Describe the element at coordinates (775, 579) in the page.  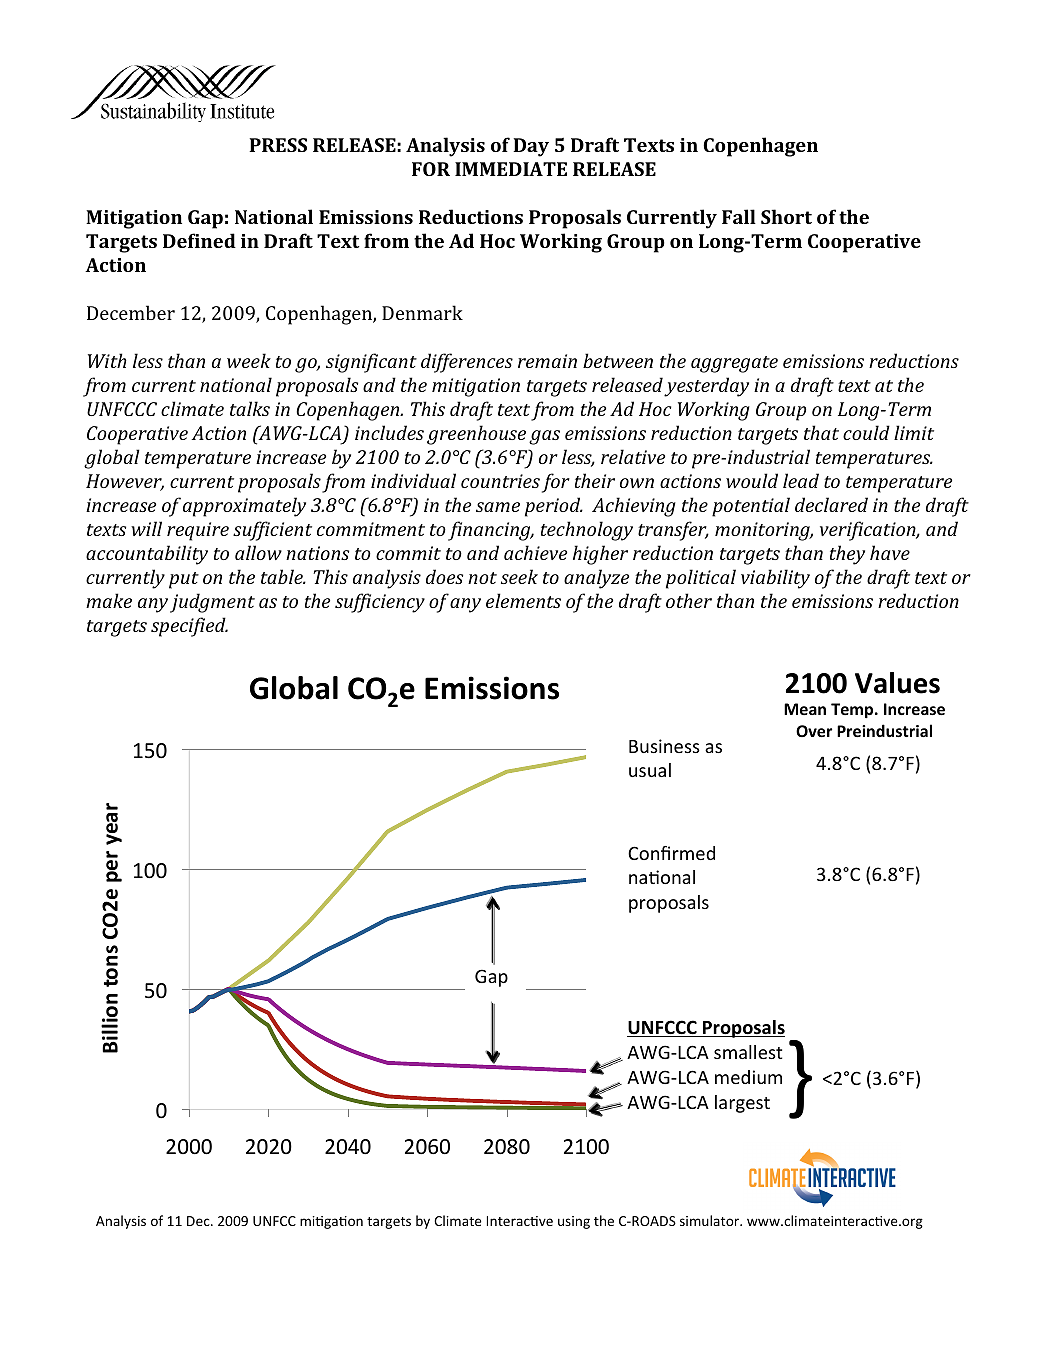
I see `viability` at that location.
